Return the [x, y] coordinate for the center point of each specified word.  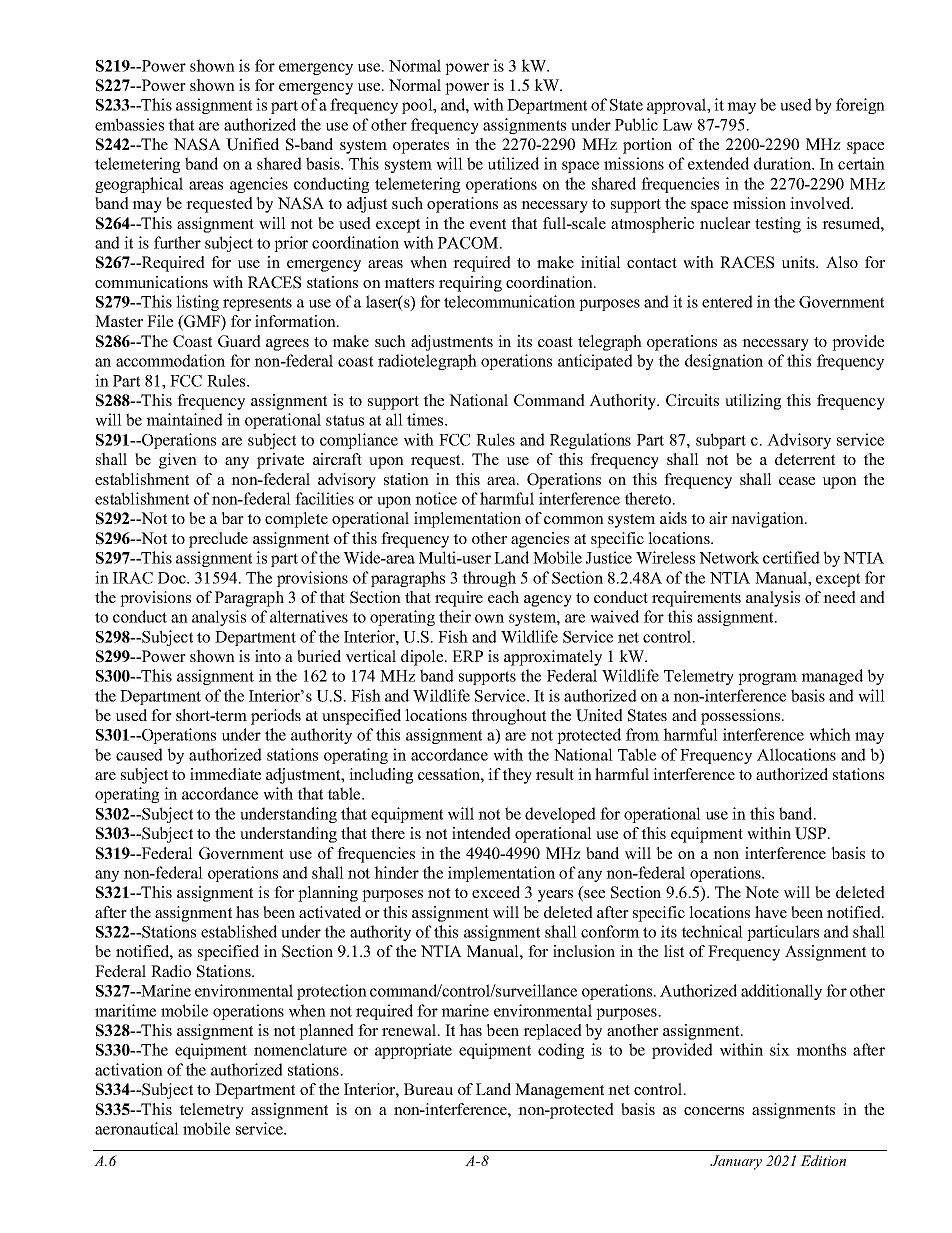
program [767, 679]
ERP [467, 656]
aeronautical [137, 1128]
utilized [513, 163]
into [268, 656]
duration [783, 163]
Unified [252, 144]
